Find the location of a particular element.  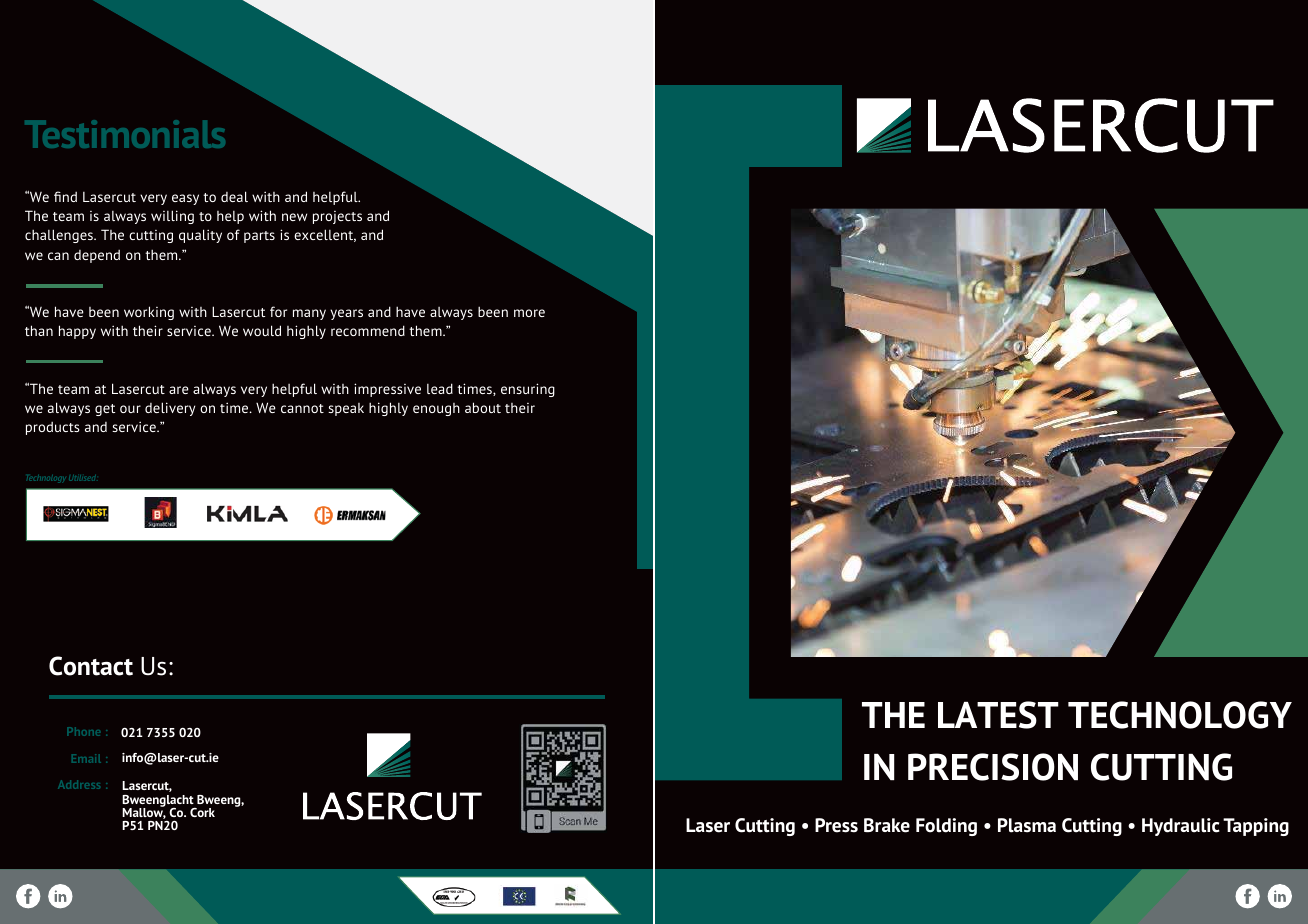

Testimonials is located at coordinates (125, 134).
